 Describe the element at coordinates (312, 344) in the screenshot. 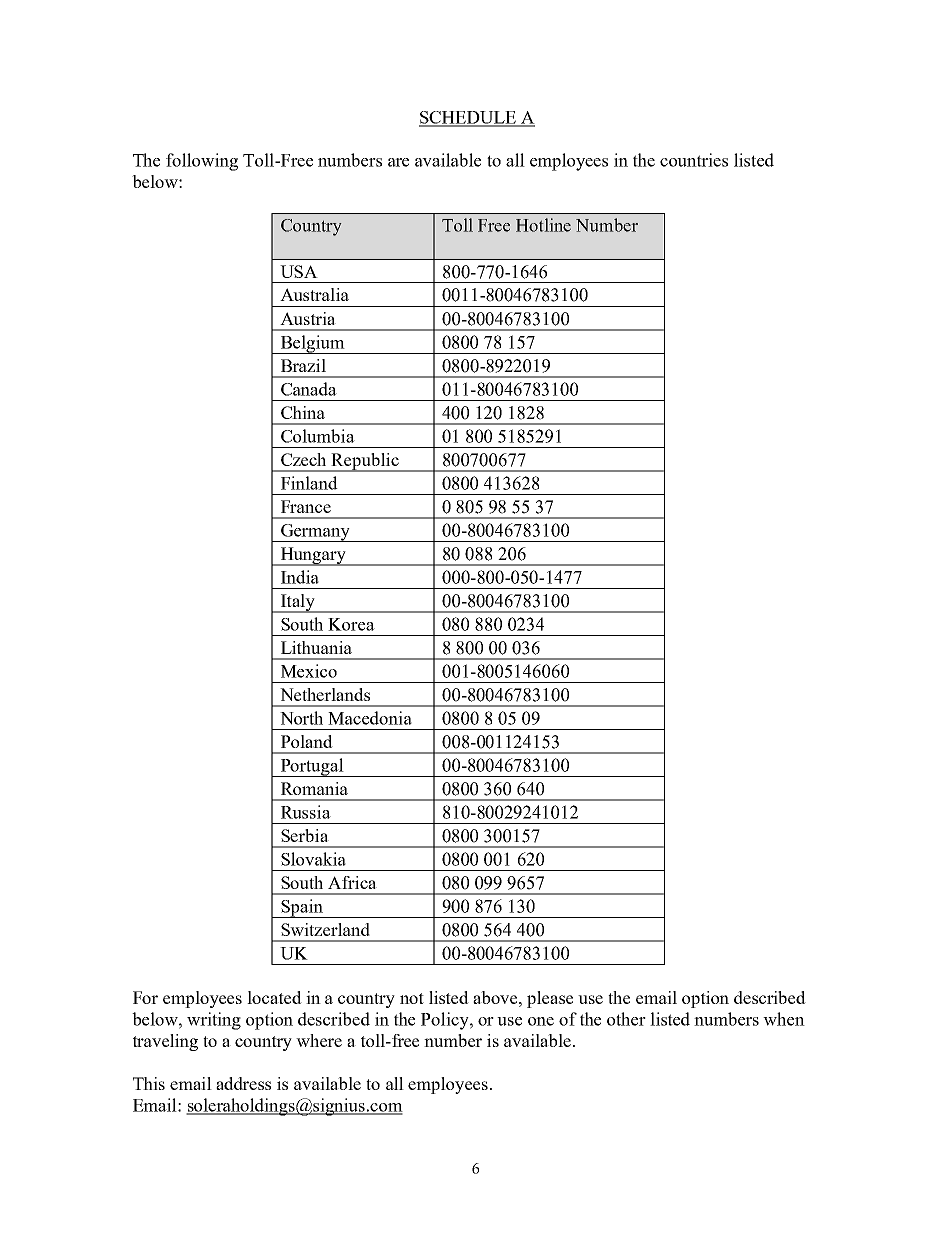

I see `Belgium` at that location.
